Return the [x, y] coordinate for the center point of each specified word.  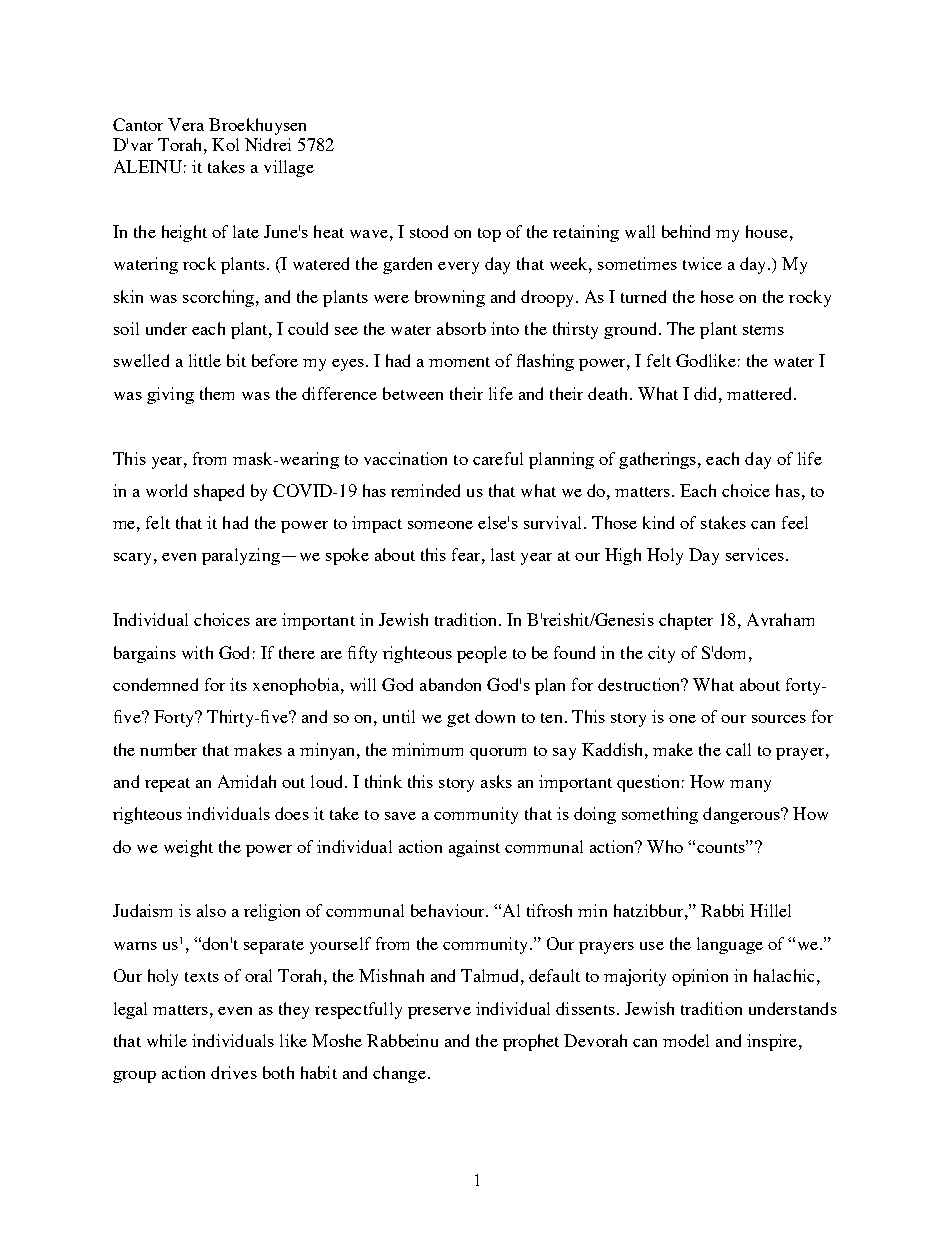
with [197, 652]
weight [188, 848]
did [707, 393]
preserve [439, 1013]
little [205, 360]
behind [686, 231]
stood [429, 231]
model [686, 1040]
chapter [686, 621]
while [167, 1040]
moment [459, 362]
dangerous [742, 815]
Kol [225, 144]
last [503, 554]
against [474, 848]
